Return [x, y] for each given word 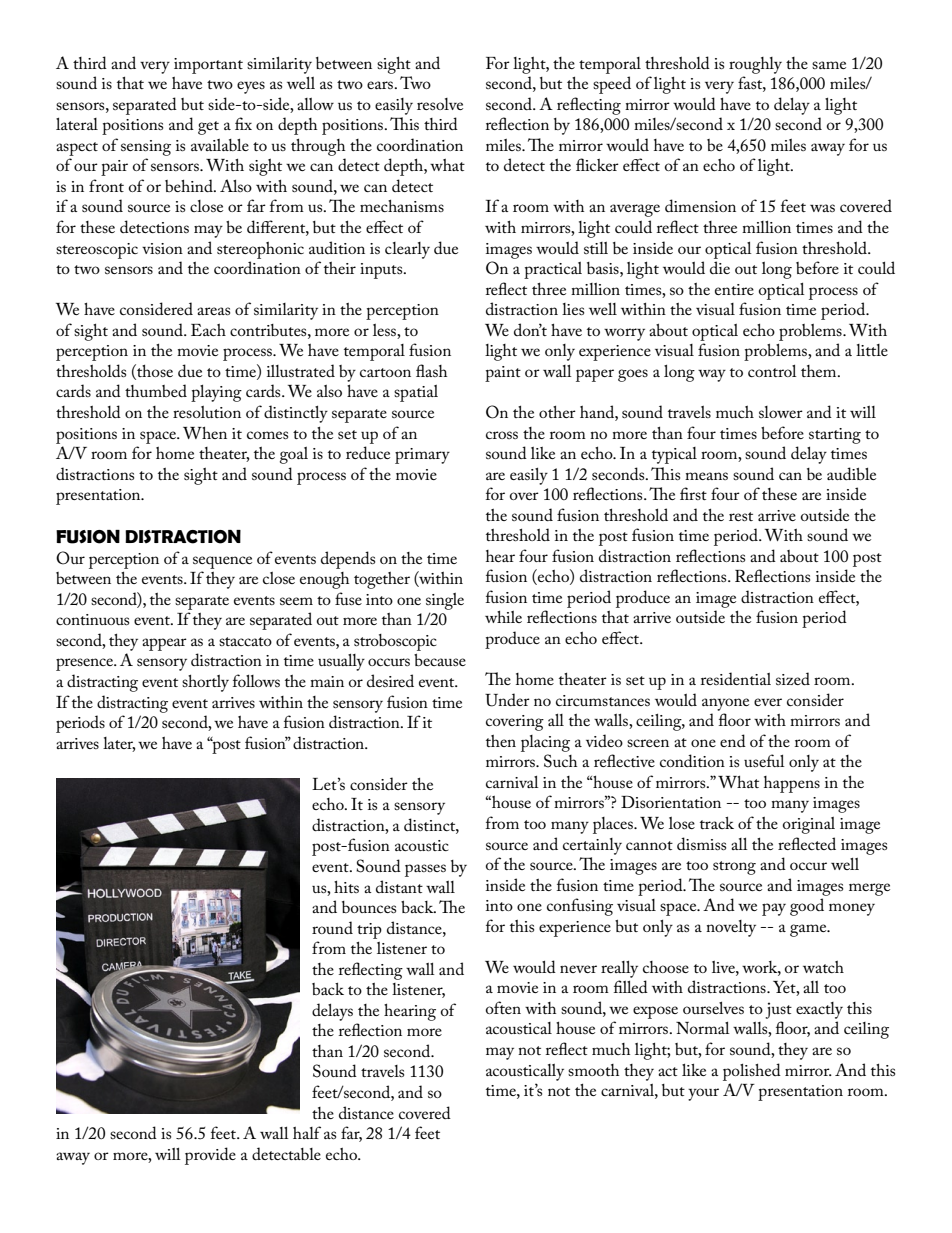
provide [210, 1156]
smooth [593, 1070]
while [503, 616]
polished [752, 1072]
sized [793, 678]
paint [503, 374]
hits [346, 886]
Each [208, 330]
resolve [440, 104]
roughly [755, 65]
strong [734, 868]
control [772, 371]
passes [425, 870]
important [208, 66]
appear [164, 644]
